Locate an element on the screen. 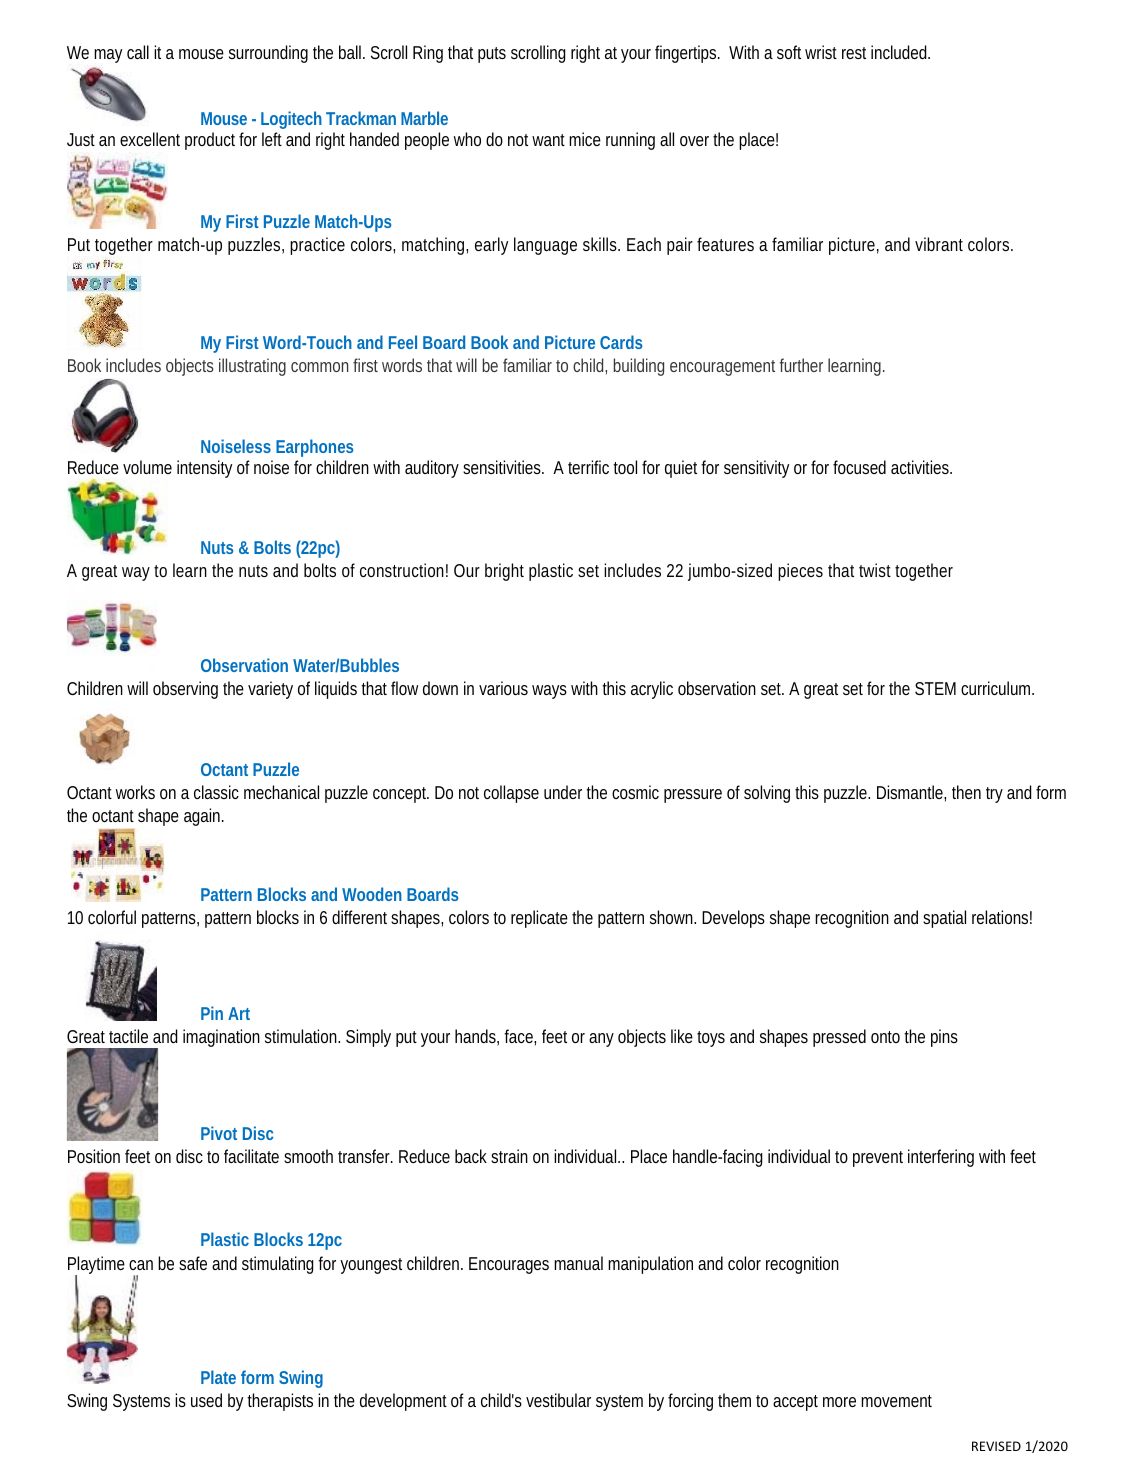 This screenshot has height=1469, width=1135. activities is located at coordinates (921, 467).
